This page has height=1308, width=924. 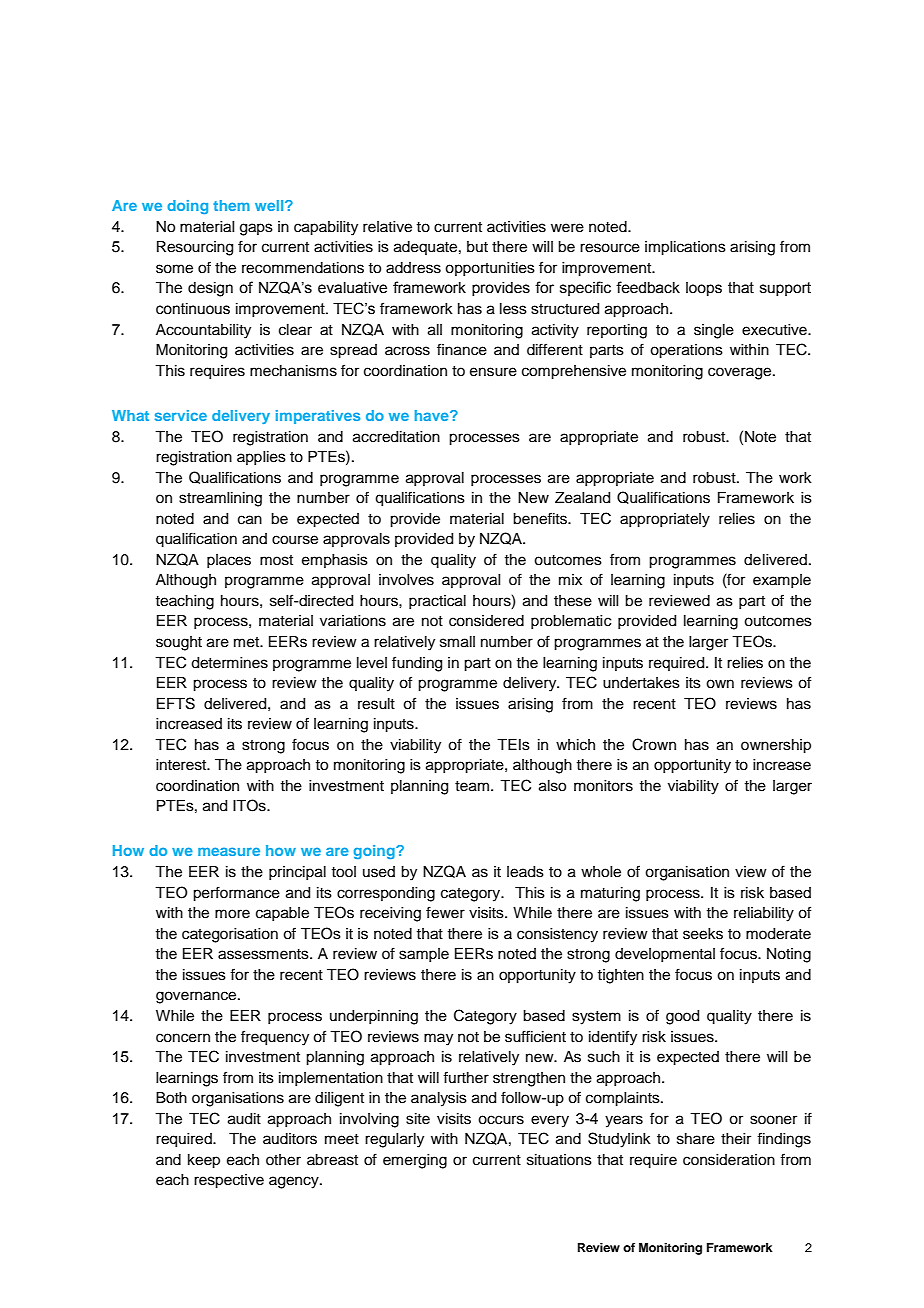 What do you see at coordinates (641, 683) in the page?
I see `undertakes` at bounding box center [641, 683].
